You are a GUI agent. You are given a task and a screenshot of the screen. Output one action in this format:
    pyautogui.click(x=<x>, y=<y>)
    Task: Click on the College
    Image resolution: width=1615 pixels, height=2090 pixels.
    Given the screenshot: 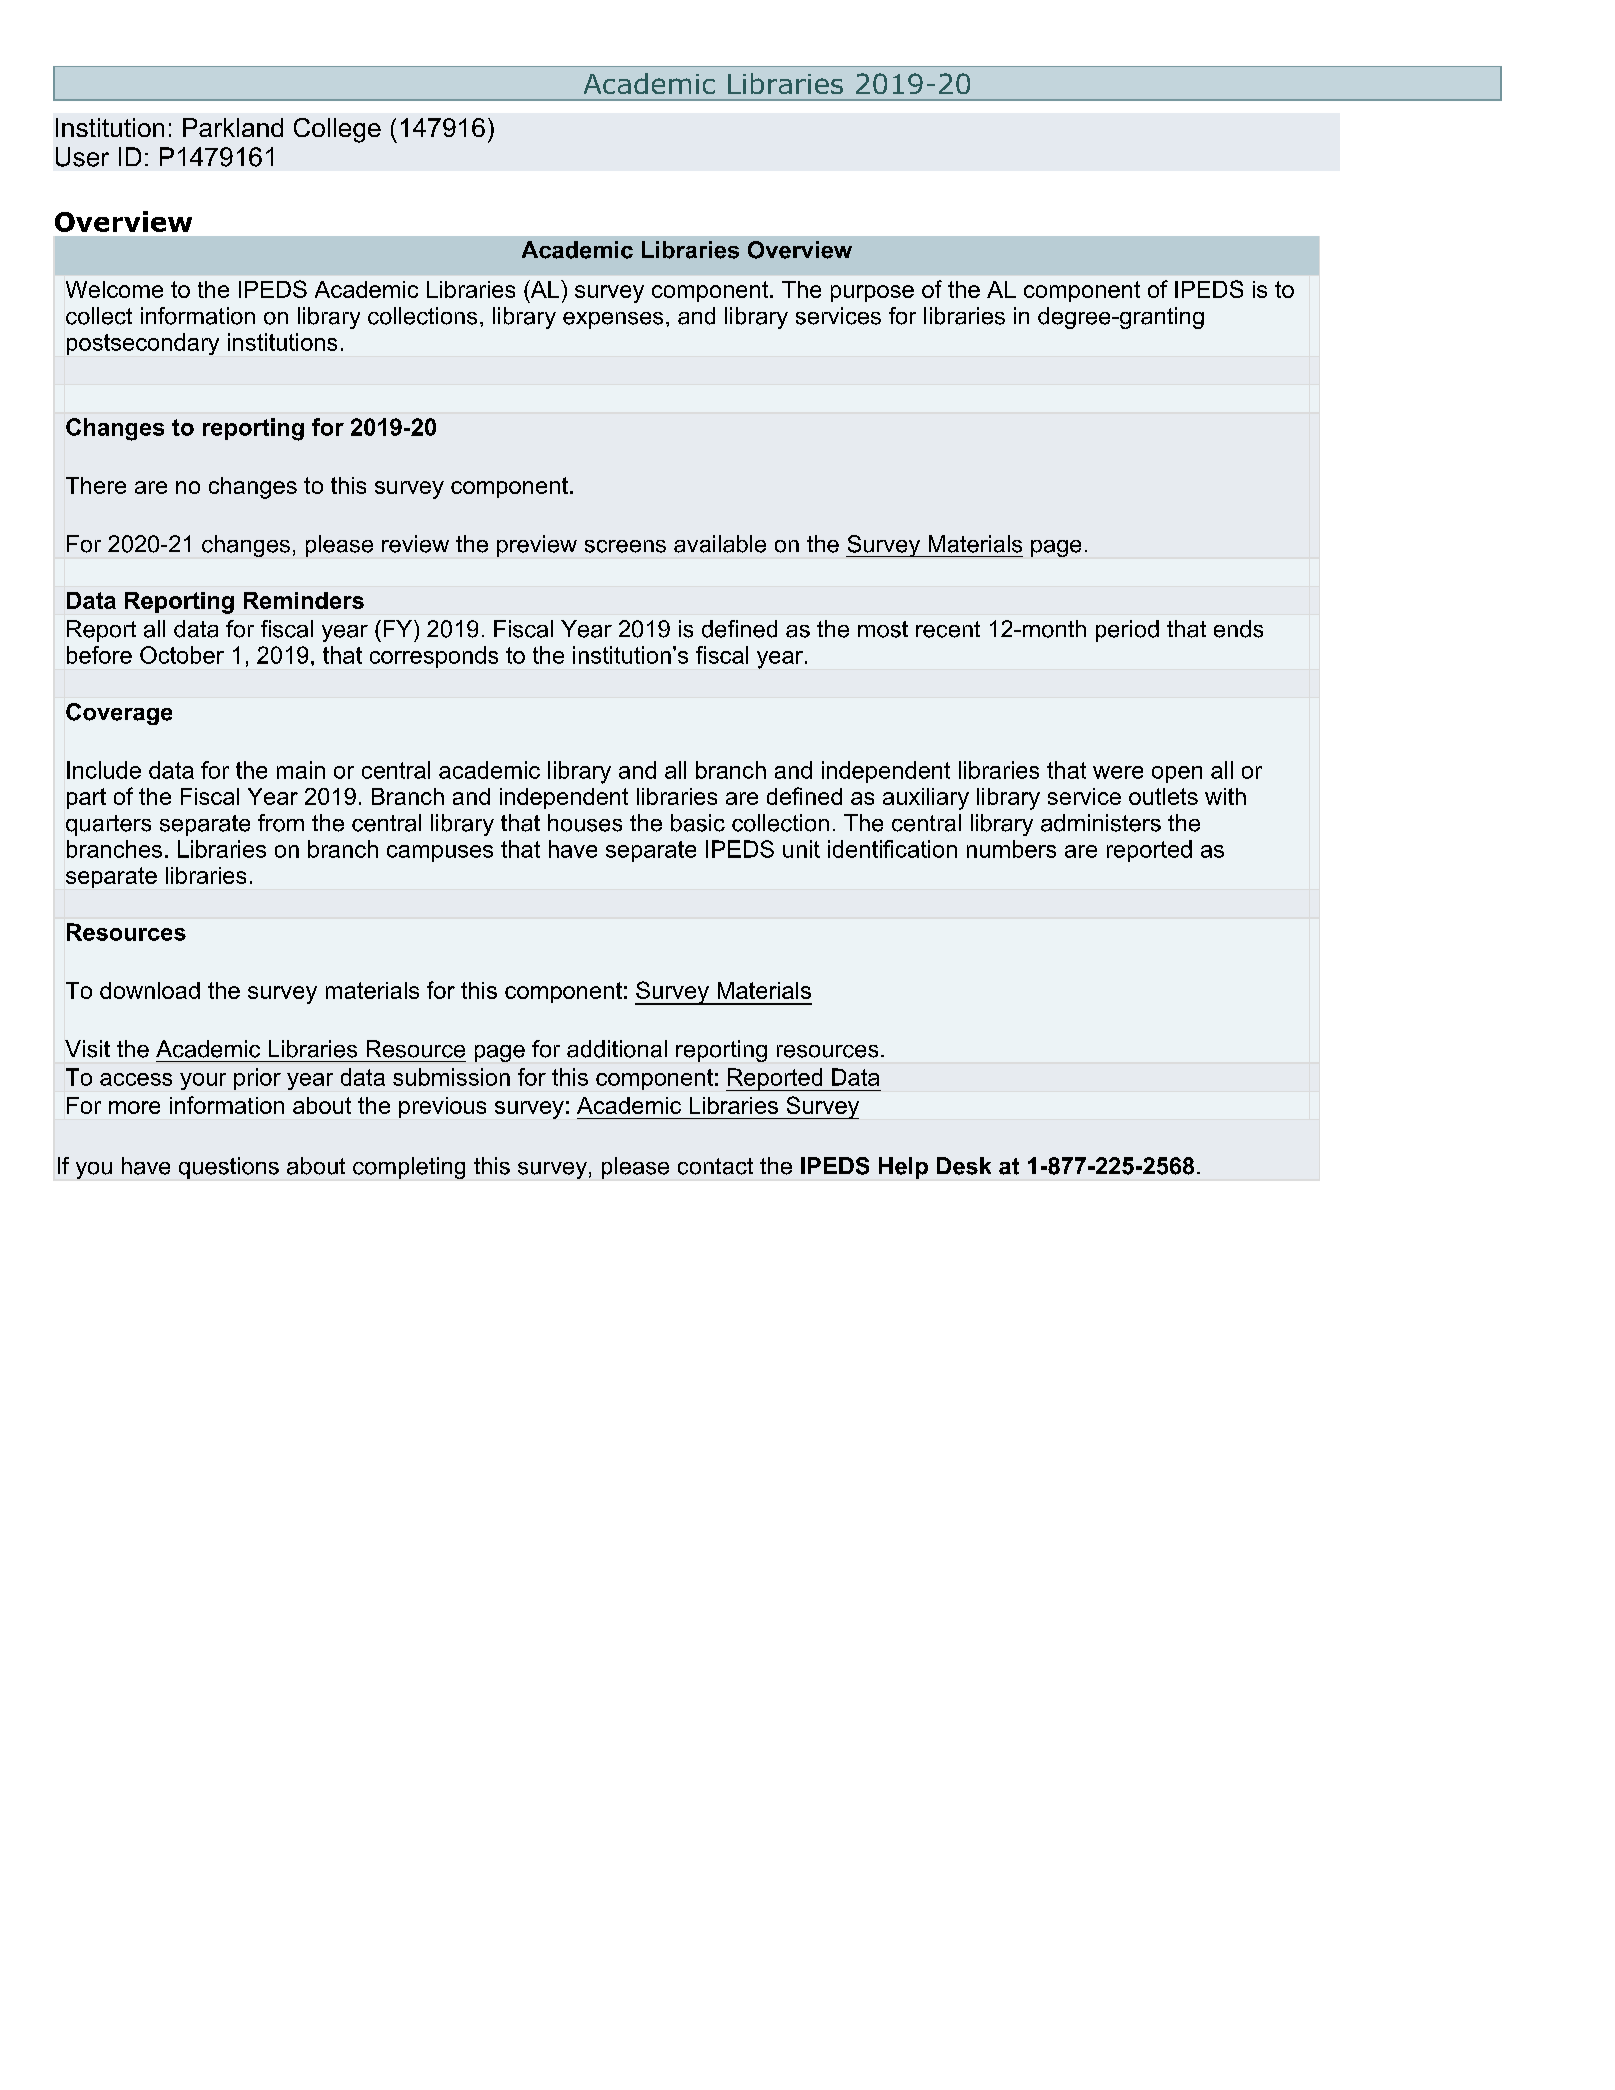 What is the action you would take?
    pyautogui.click(x=337, y=130)
